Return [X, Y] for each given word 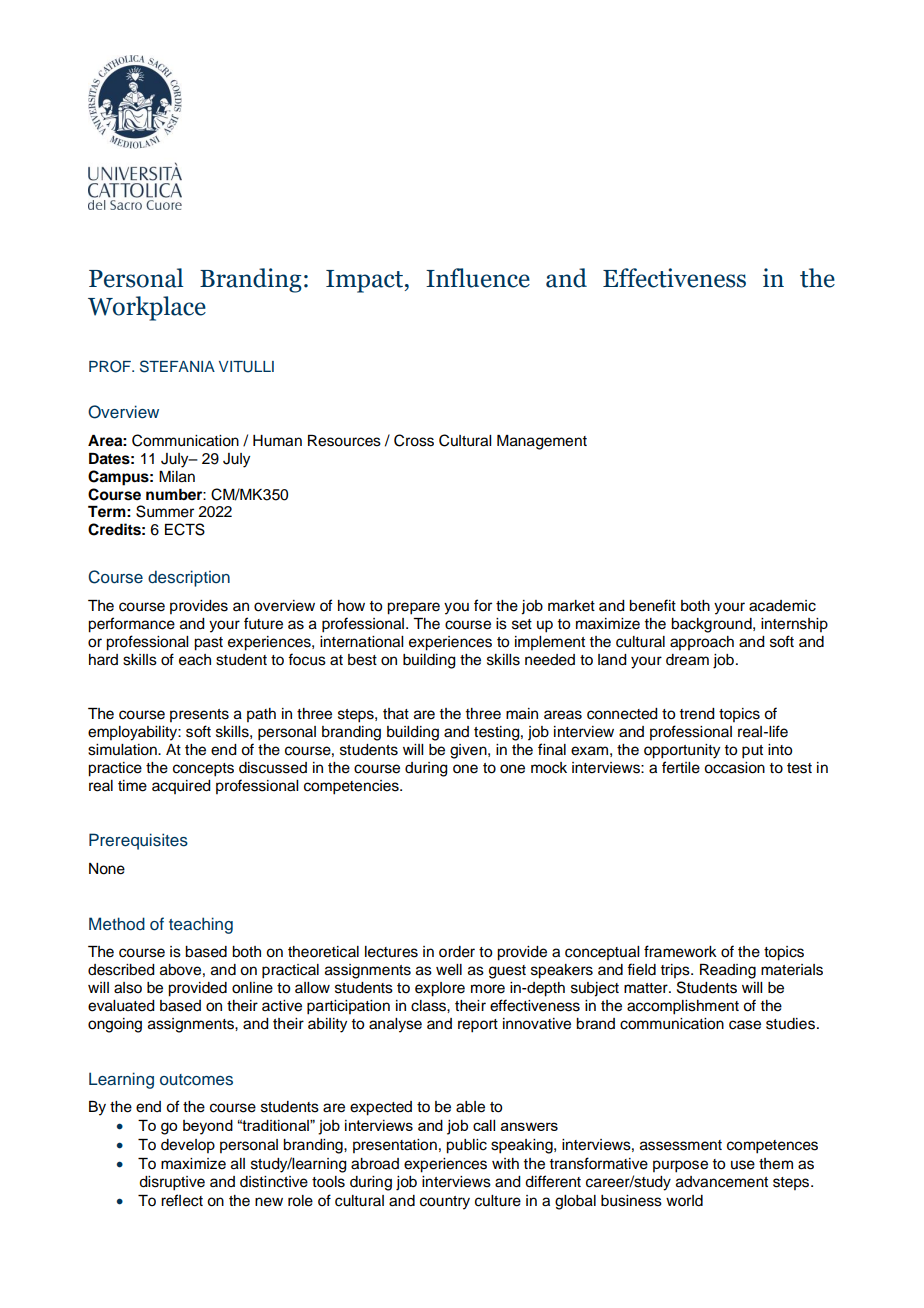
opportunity [682, 751]
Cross [414, 440]
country [445, 1203]
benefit [652, 605]
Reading [728, 971]
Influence [478, 278]
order [457, 952]
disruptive [172, 1183]
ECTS [185, 529]
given [469, 751]
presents [199, 715]
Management [542, 442]
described [121, 970]
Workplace [147, 308]
